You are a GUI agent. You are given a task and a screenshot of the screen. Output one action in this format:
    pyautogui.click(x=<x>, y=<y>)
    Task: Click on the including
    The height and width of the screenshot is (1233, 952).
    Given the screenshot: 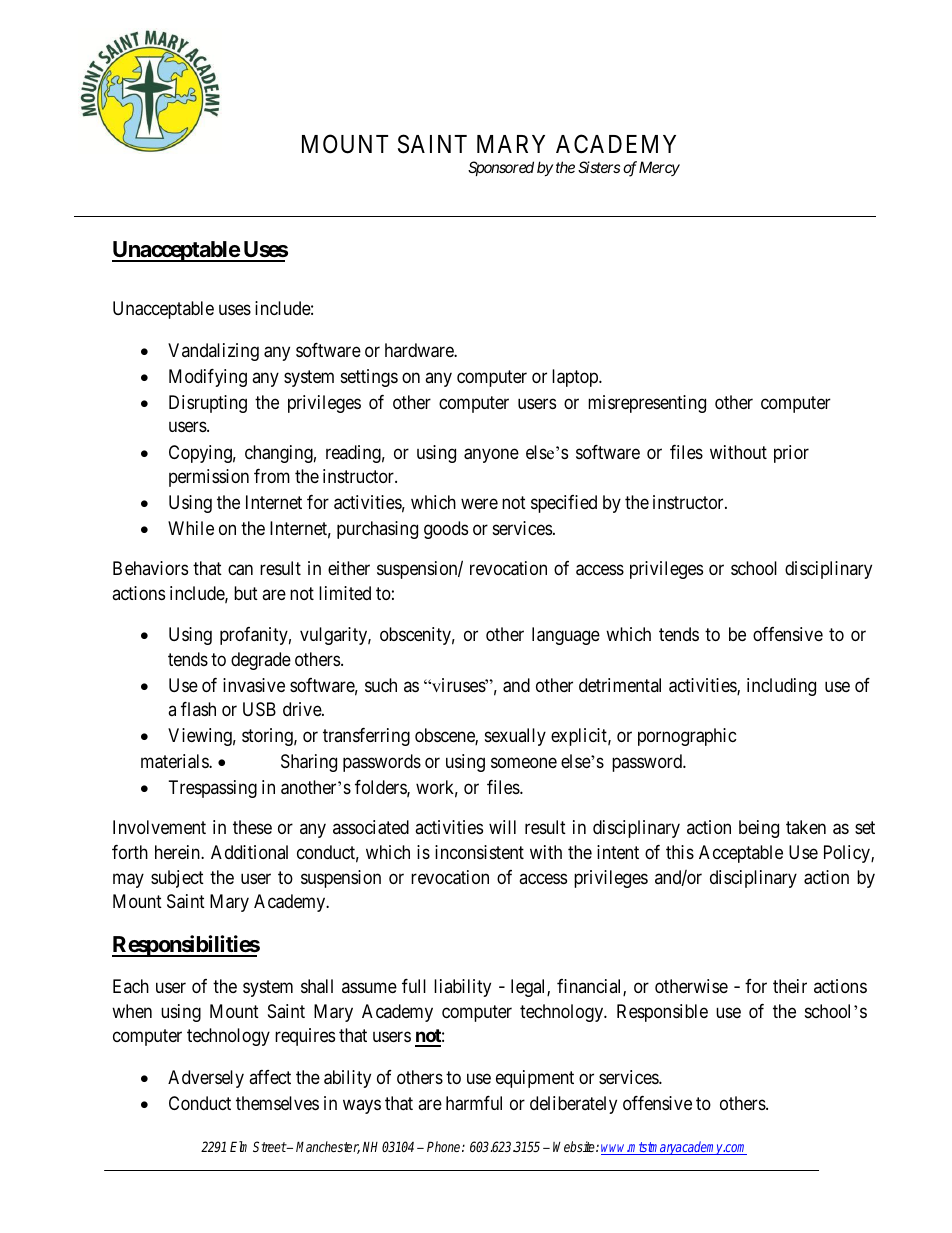 What is the action you would take?
    pyautogui.click(x=781, y=687)
